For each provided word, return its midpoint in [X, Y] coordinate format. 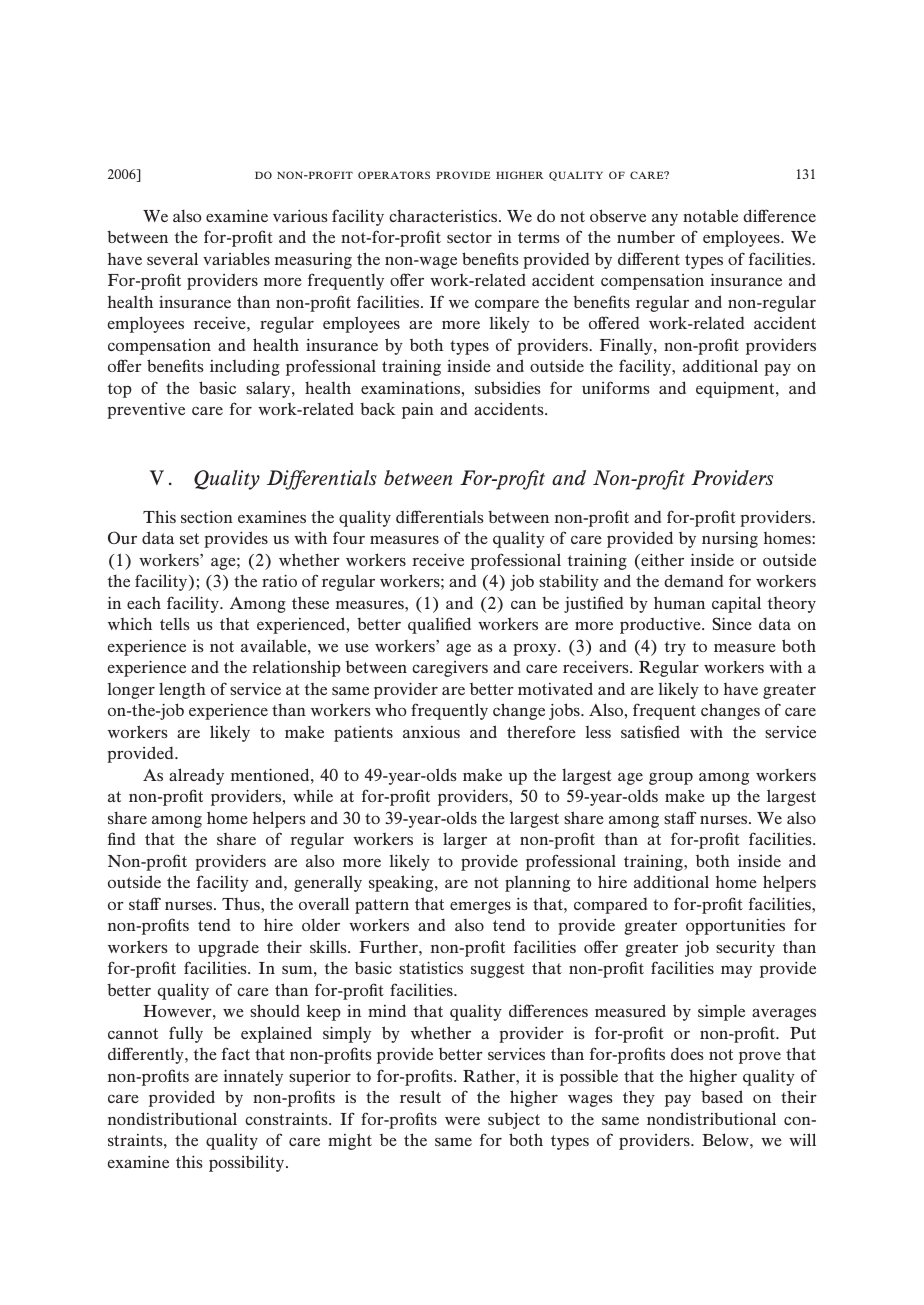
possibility [248, 1163]
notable [710, 215]
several [172, 258]
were [462, 1121]
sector [469, 237]
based [722, 1096]
